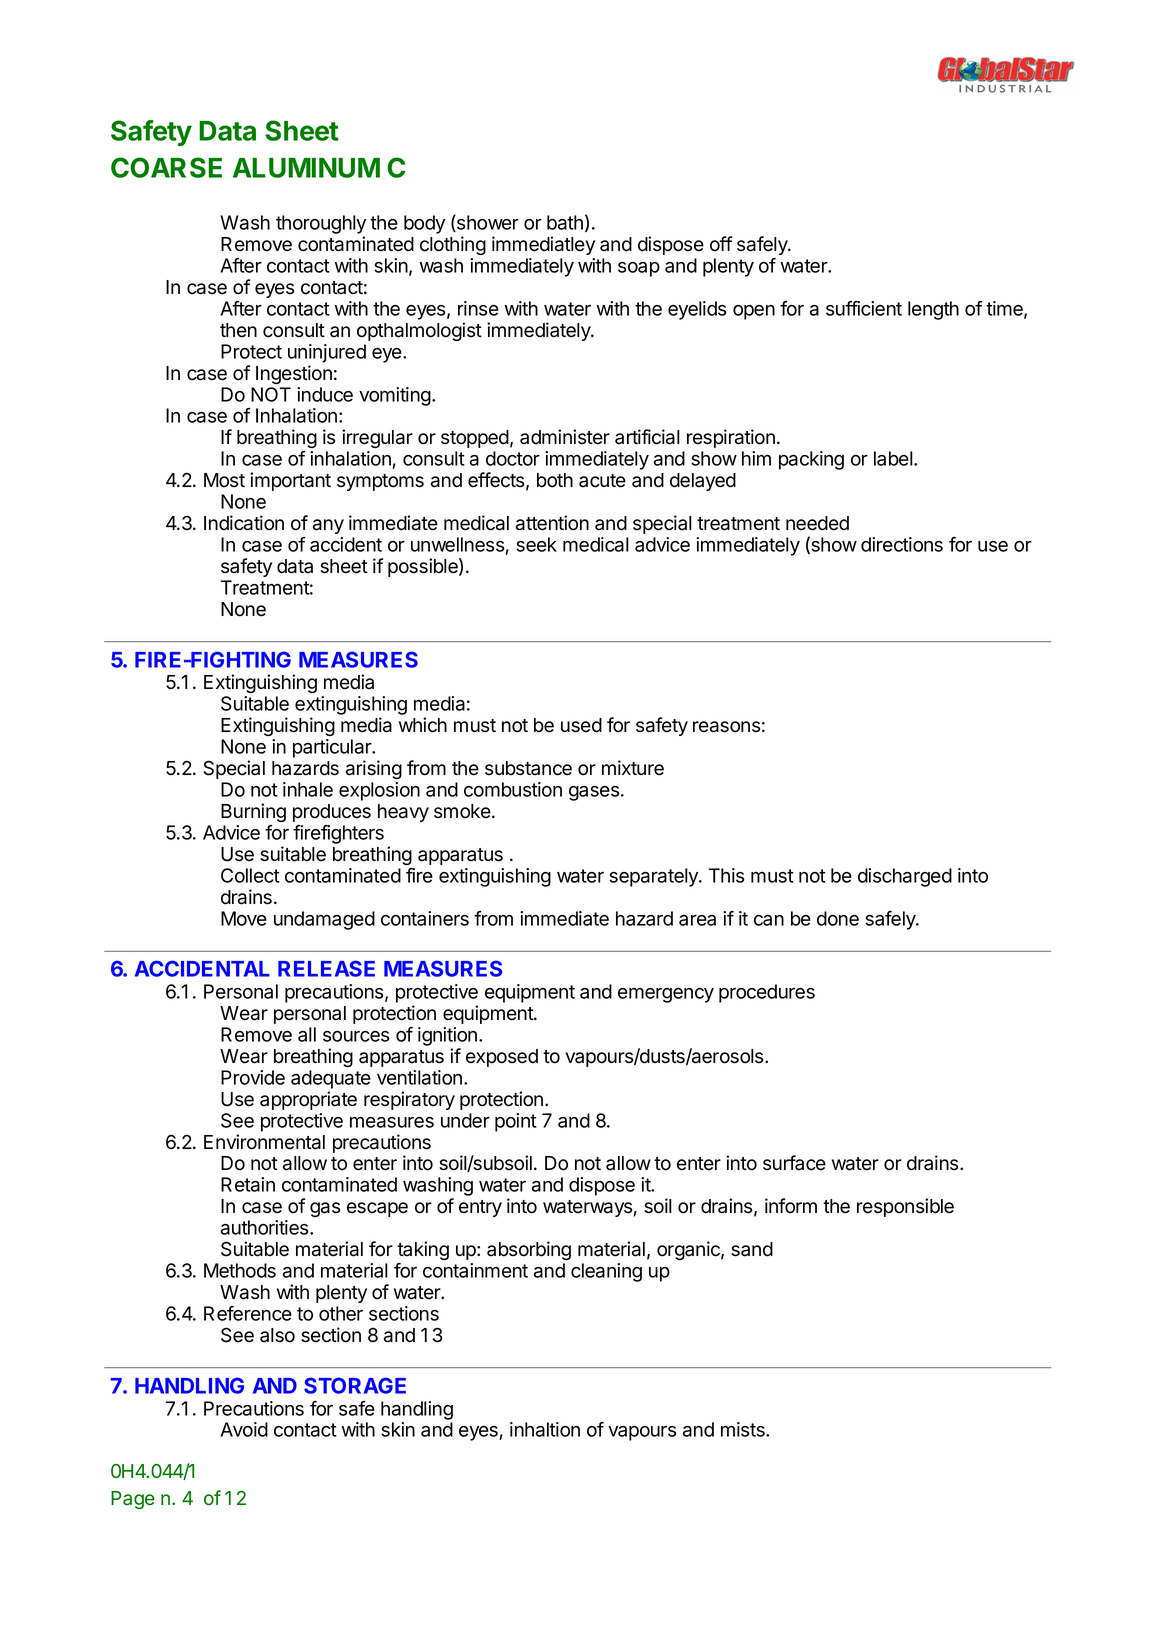  I want to click on bath, so click(565, 222).
